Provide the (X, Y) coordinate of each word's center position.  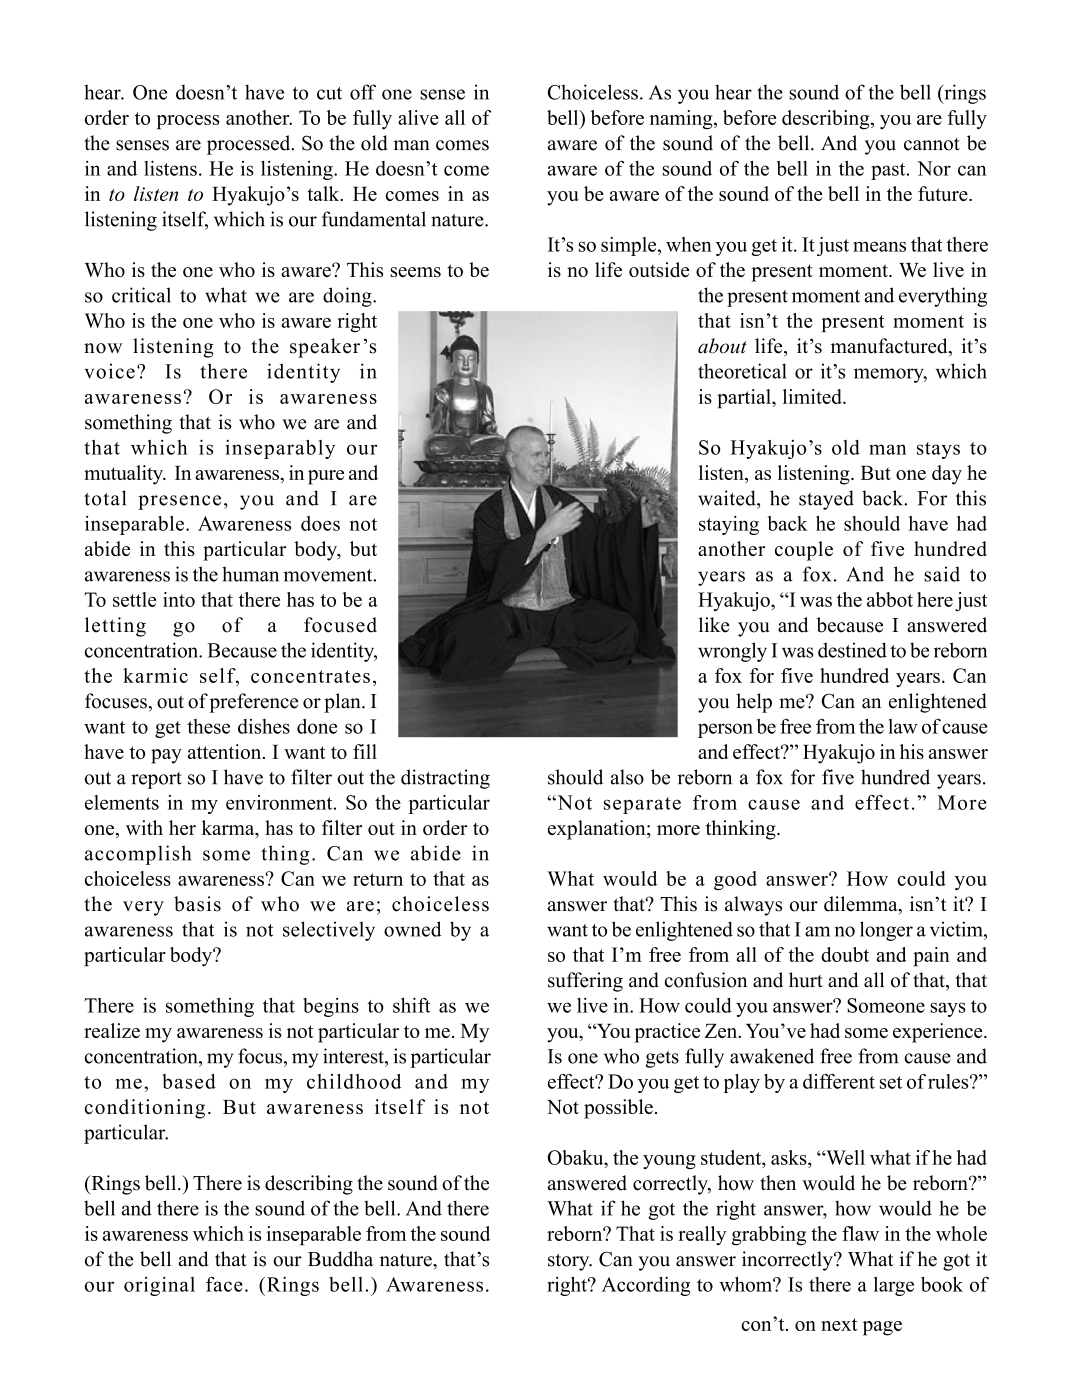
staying (729, 525)
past (889, 171)
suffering (585, 982)
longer (886, 931)
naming (682, 120)
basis (197, 904)
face (224, 1284)
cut (329, 93)
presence (179, 502)
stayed (826, 500)
